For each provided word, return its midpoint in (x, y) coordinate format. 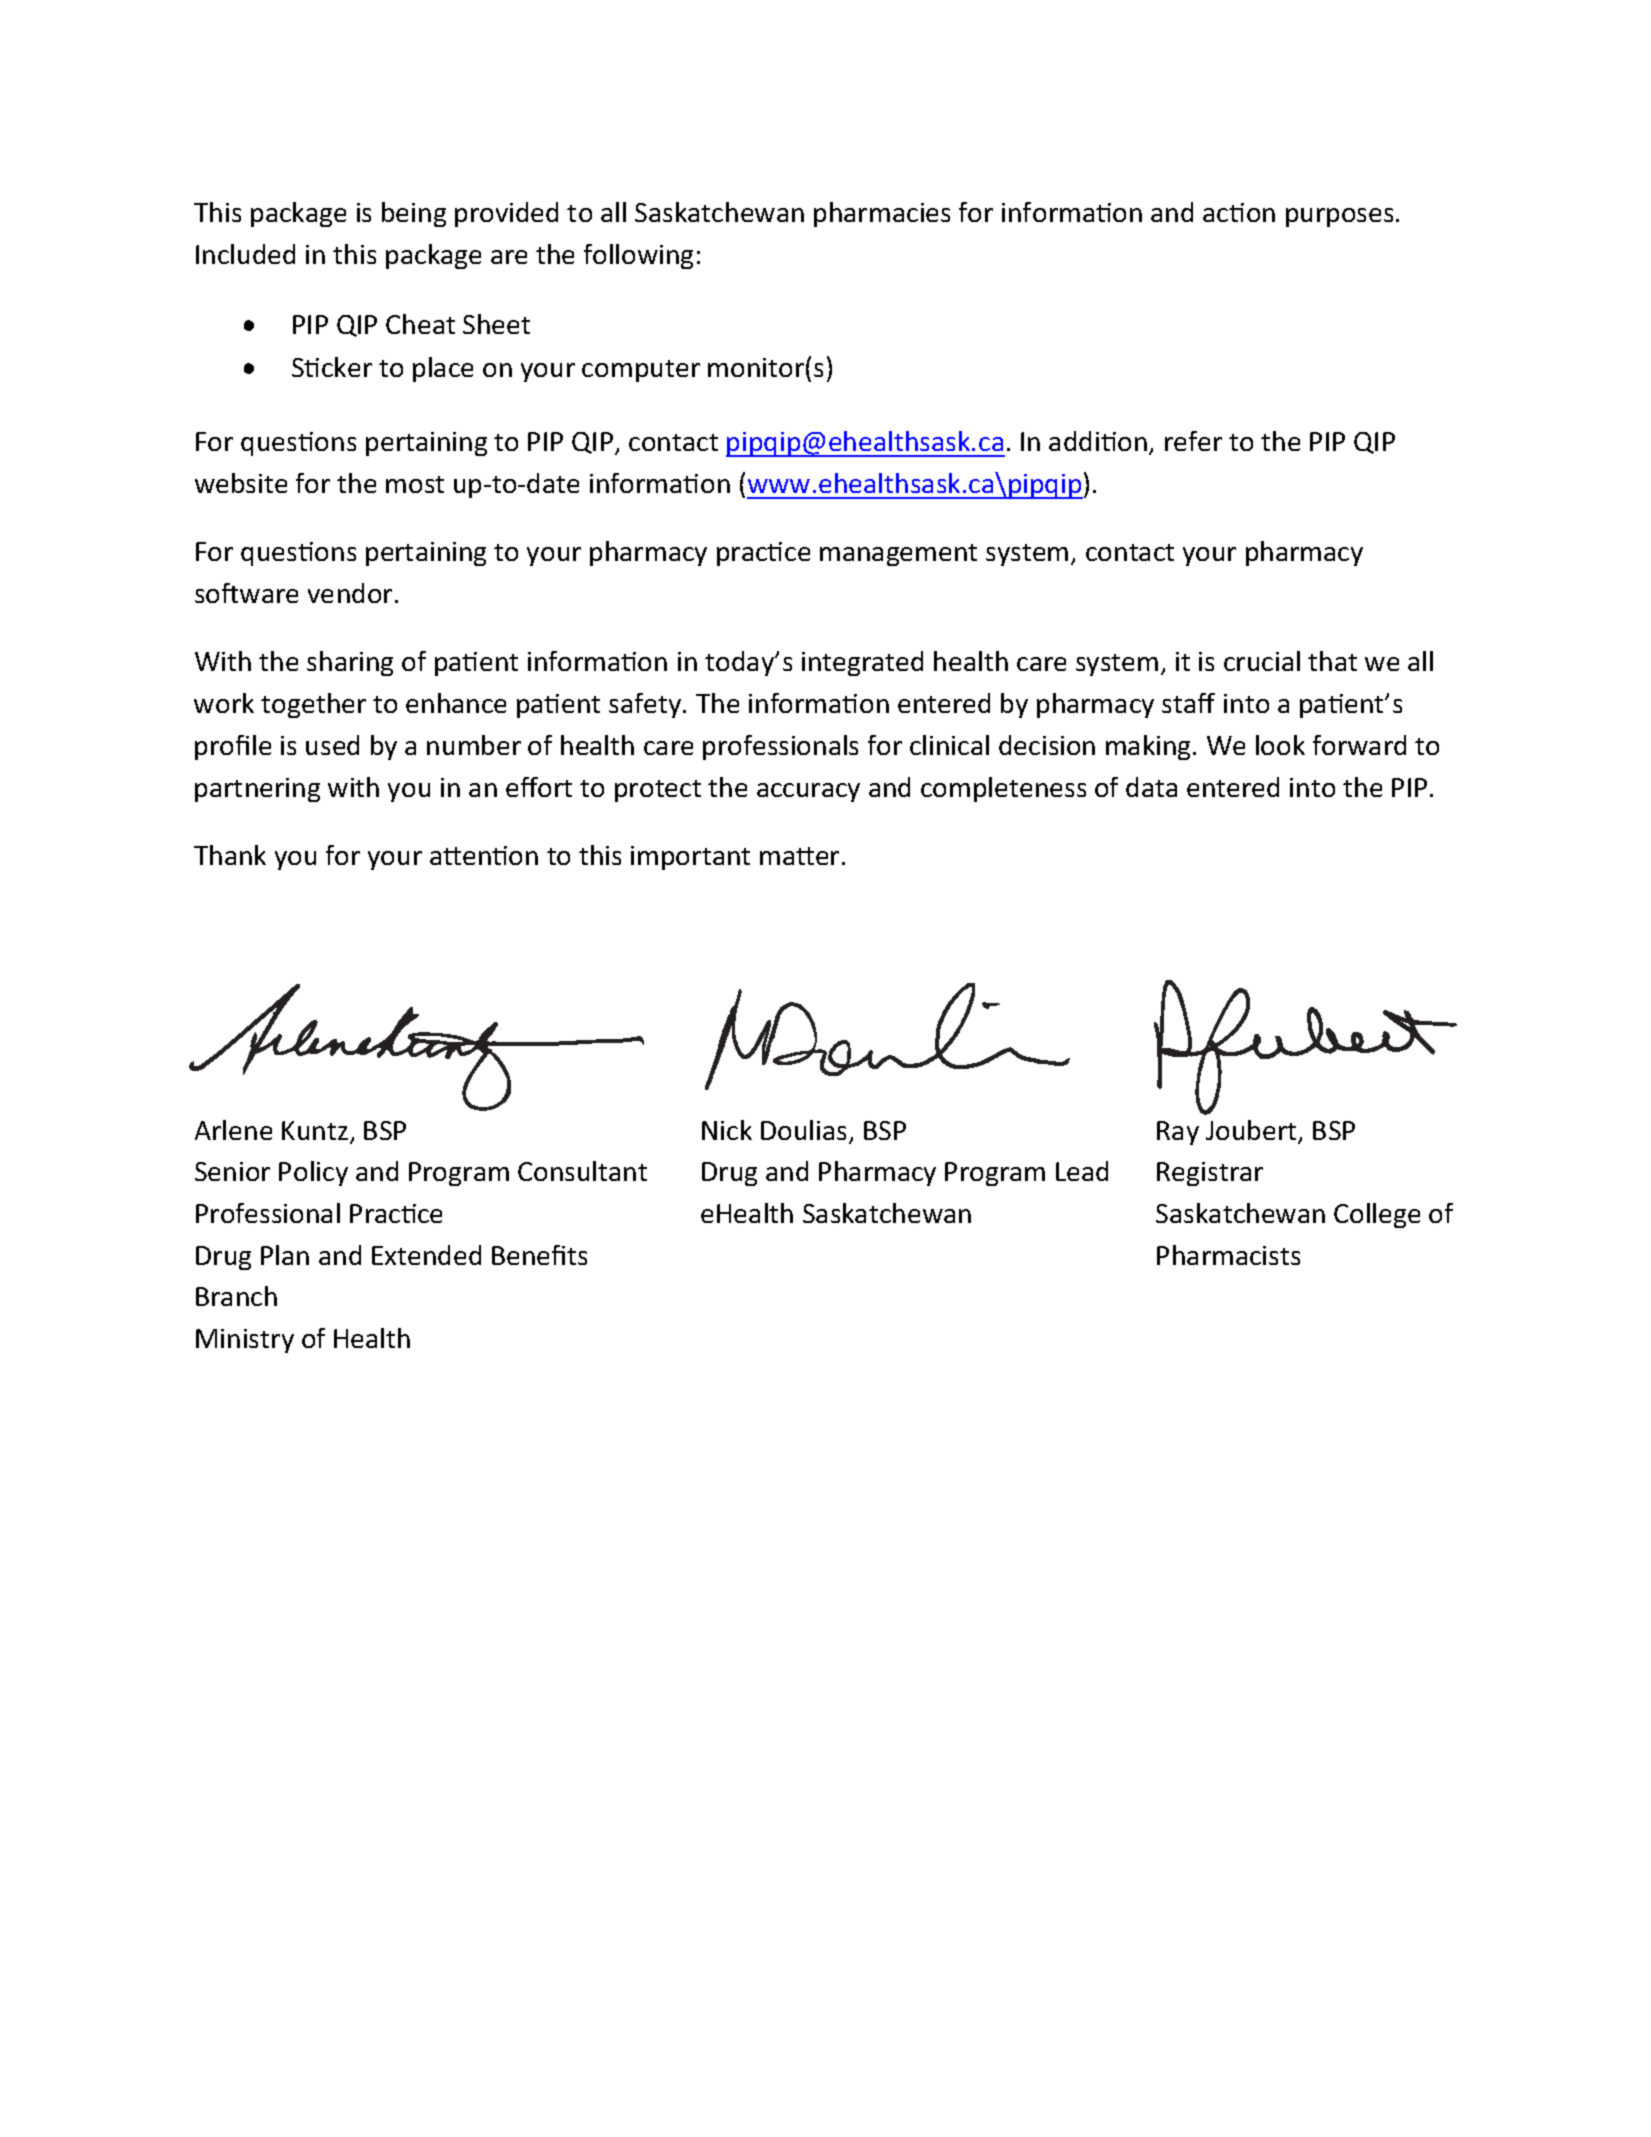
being (414, 214)
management (898, 555)
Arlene (233, 1130)
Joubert (1252, 1131)
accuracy (808, 792)
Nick (727, 1130)
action (1239, 212)
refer (1193, 441)
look (1280, 745)
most (415, 484)
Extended (426, 1255)
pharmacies (882, 214)
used (332, 745)
